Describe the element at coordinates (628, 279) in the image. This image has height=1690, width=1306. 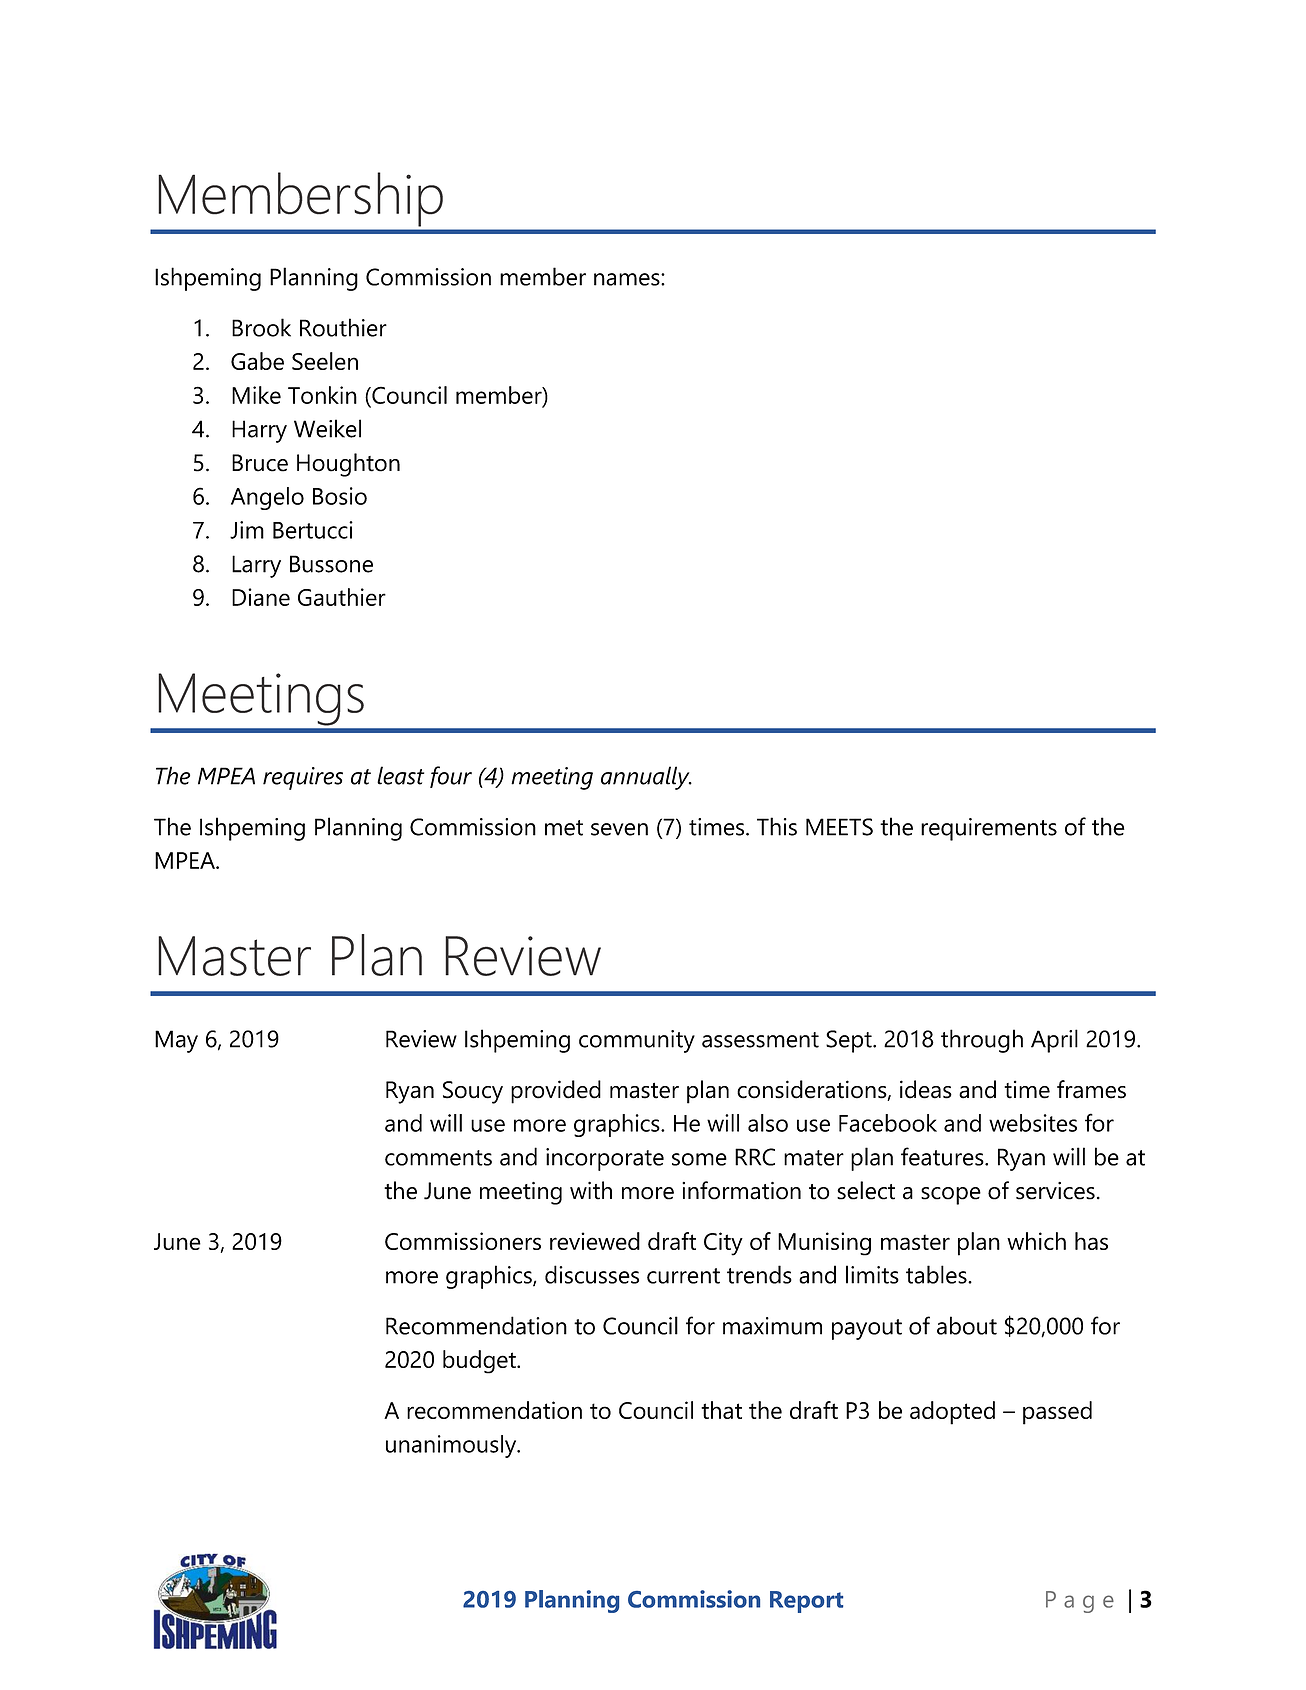
I see `names` at that location.
